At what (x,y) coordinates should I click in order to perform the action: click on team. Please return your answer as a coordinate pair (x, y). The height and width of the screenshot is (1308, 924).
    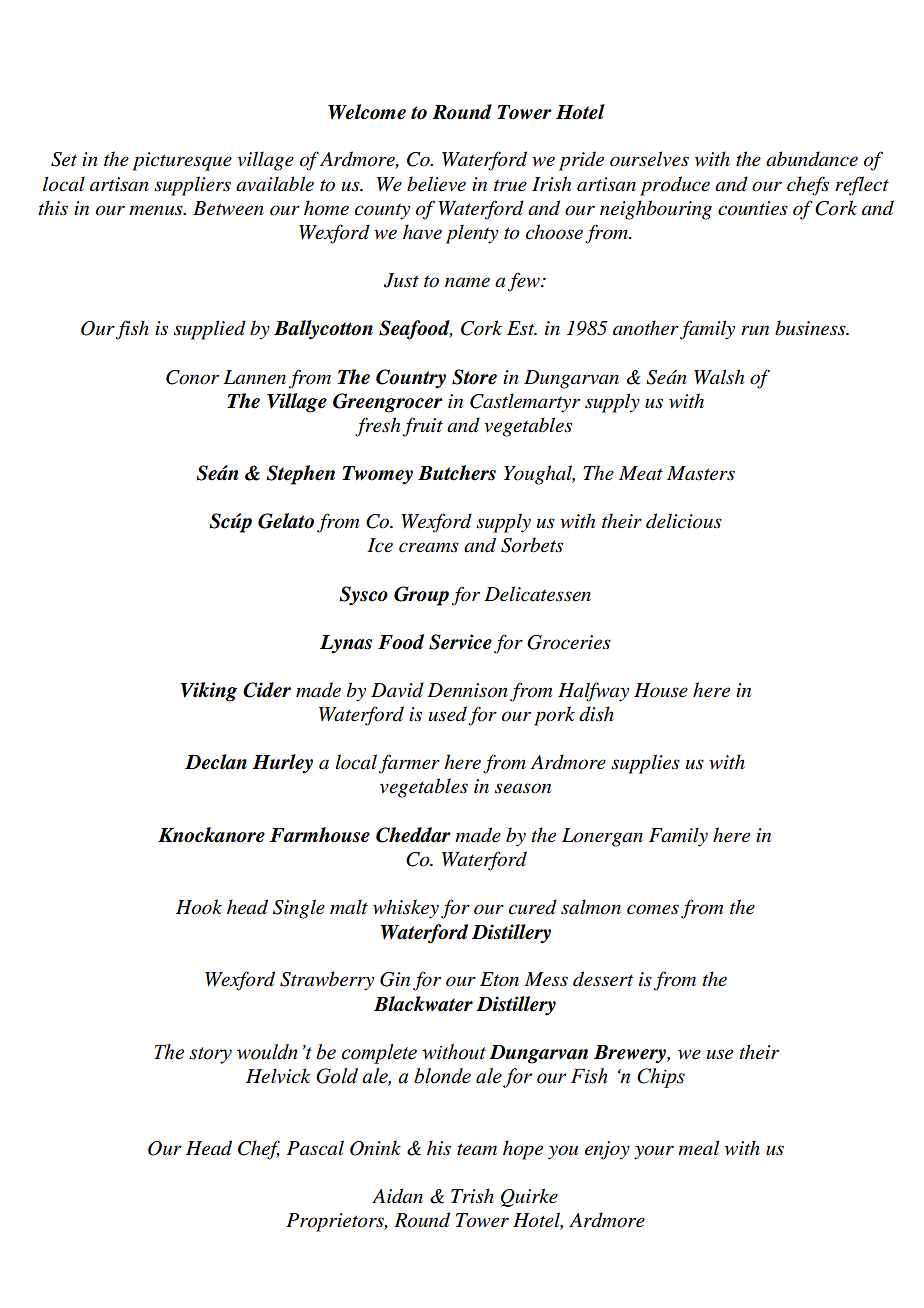
    Looking at the image, I should click on (477, 1149).
